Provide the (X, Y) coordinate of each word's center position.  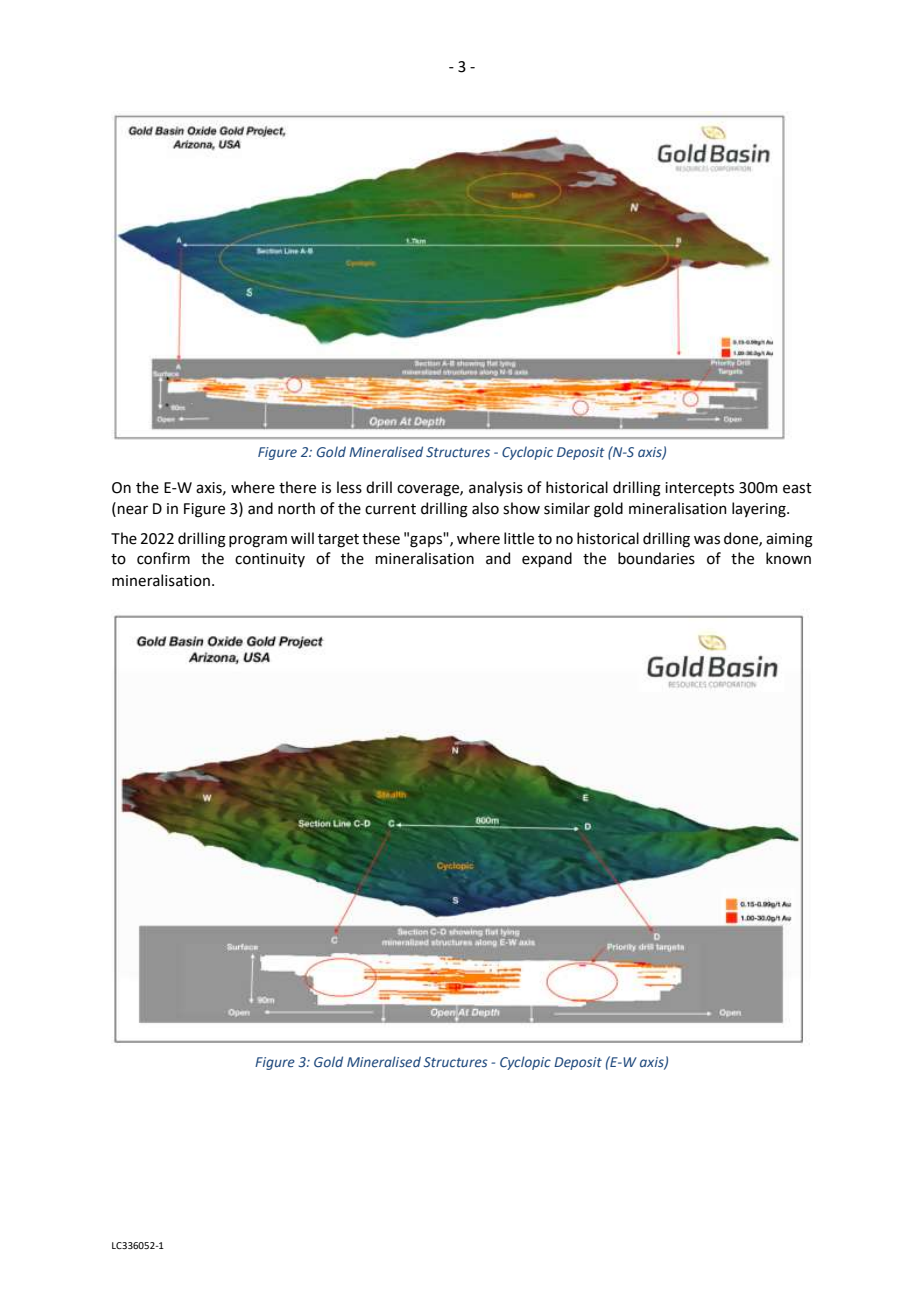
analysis (496, 488)
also (485, 508)
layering (760, 510)
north (296, 508)
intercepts (699, 489)
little (519, 538)
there (297, 487)
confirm (163, 558)
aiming (789, 540)
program (258, 541)
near (133, 510)
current (390, 509)
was (707, 540)
